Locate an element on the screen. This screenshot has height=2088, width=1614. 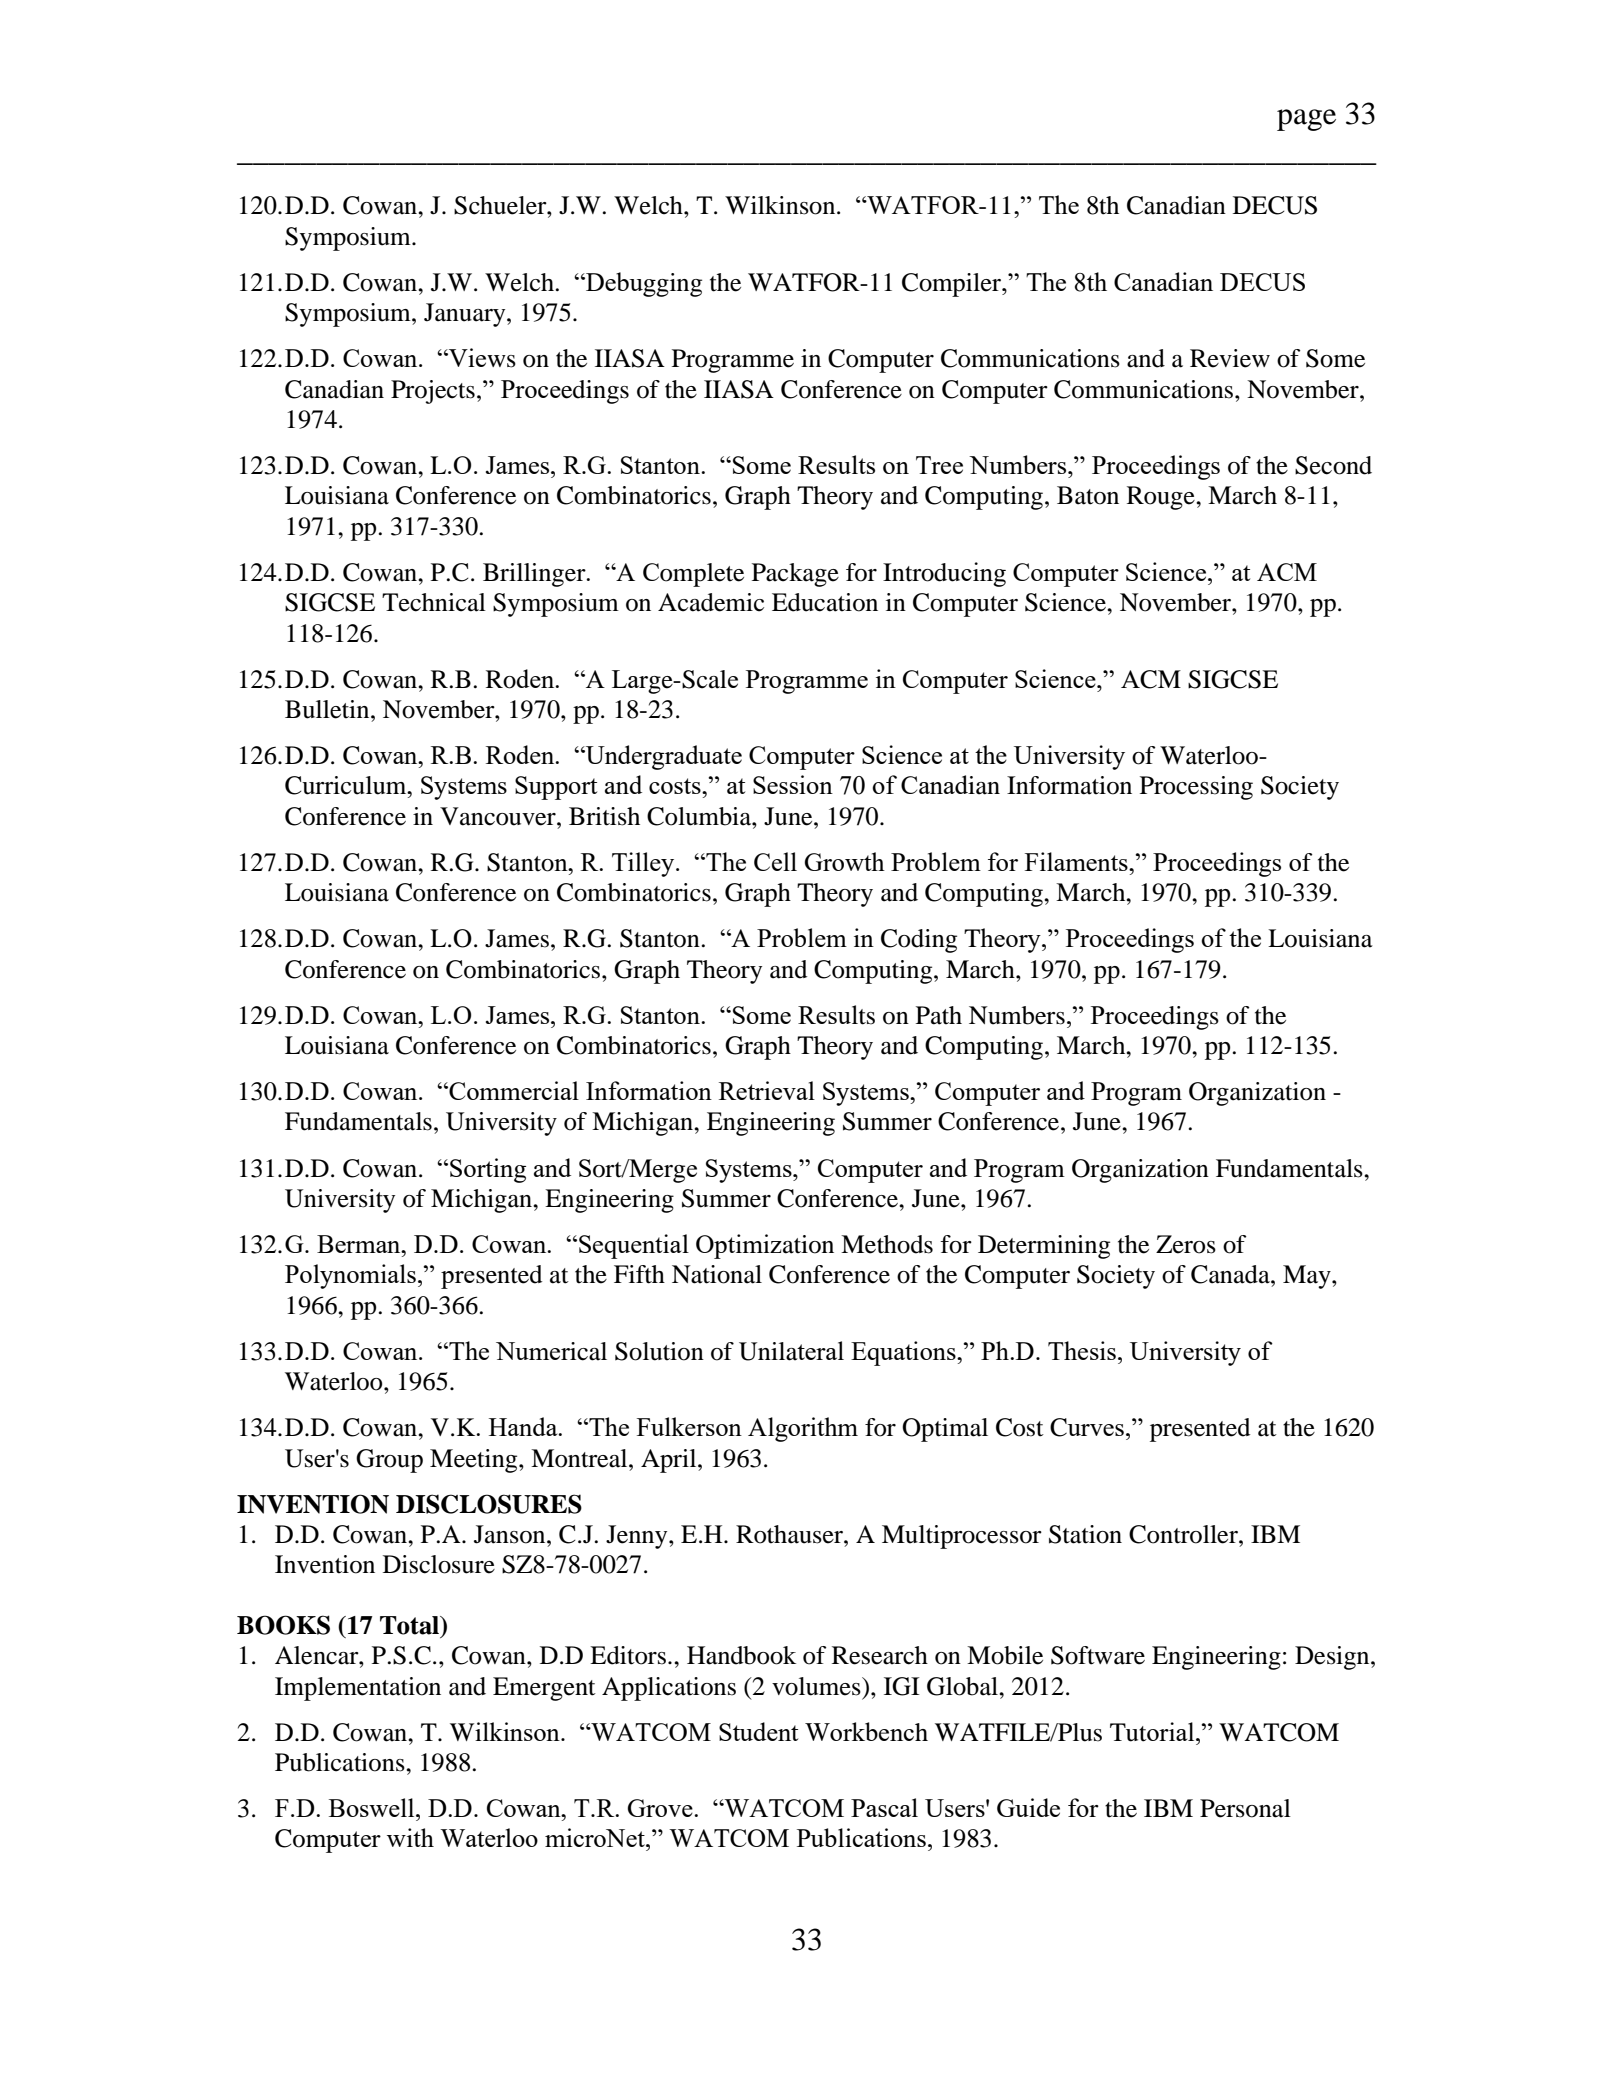
Pascal is located at coordinates (884, 1807).
